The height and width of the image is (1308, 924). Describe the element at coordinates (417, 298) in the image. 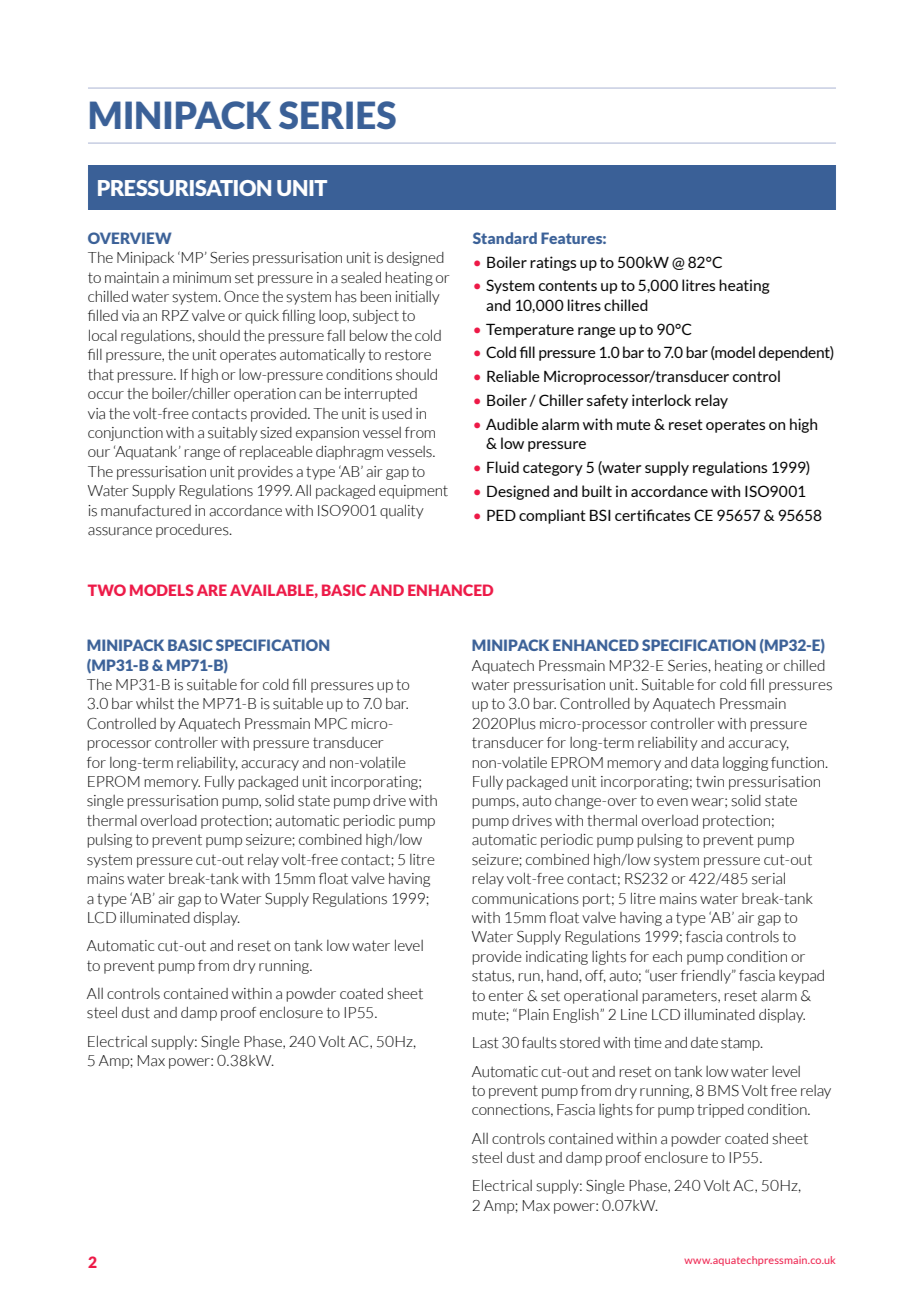

I see `initially` at that location.
